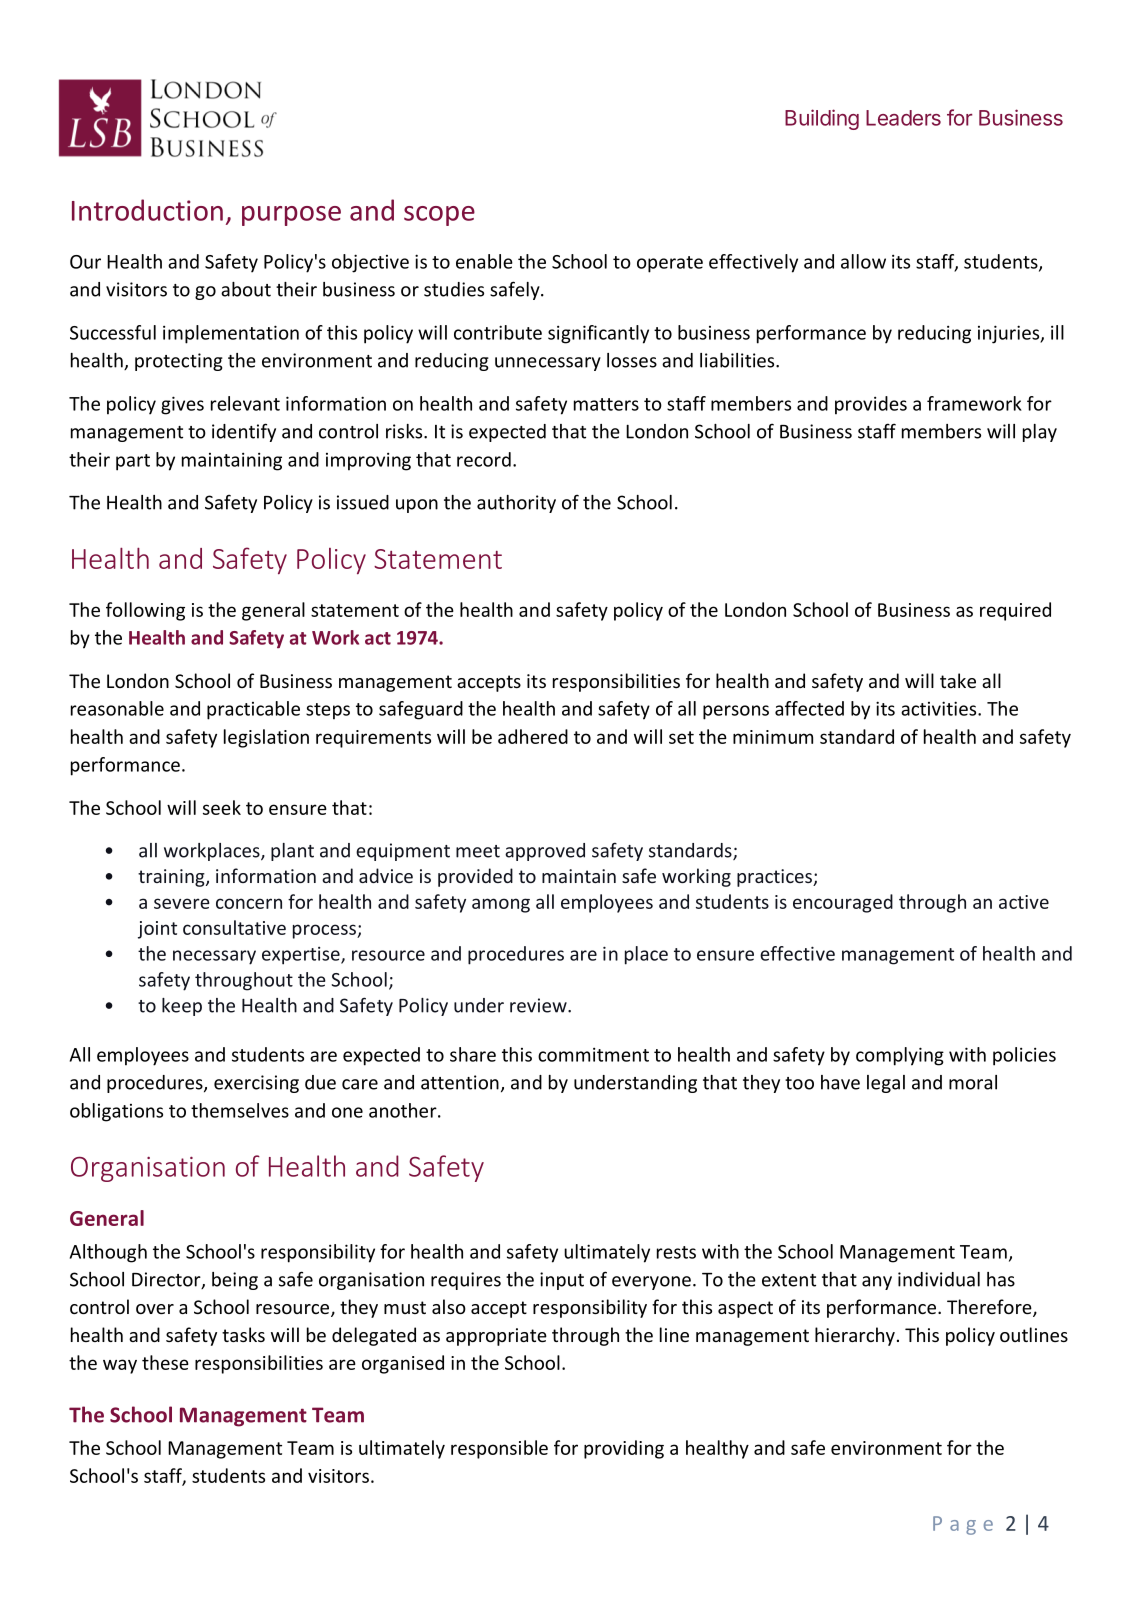 The width and height of the screenshot is (1143, 1618). I want to click on scope, so click(439, 216).
